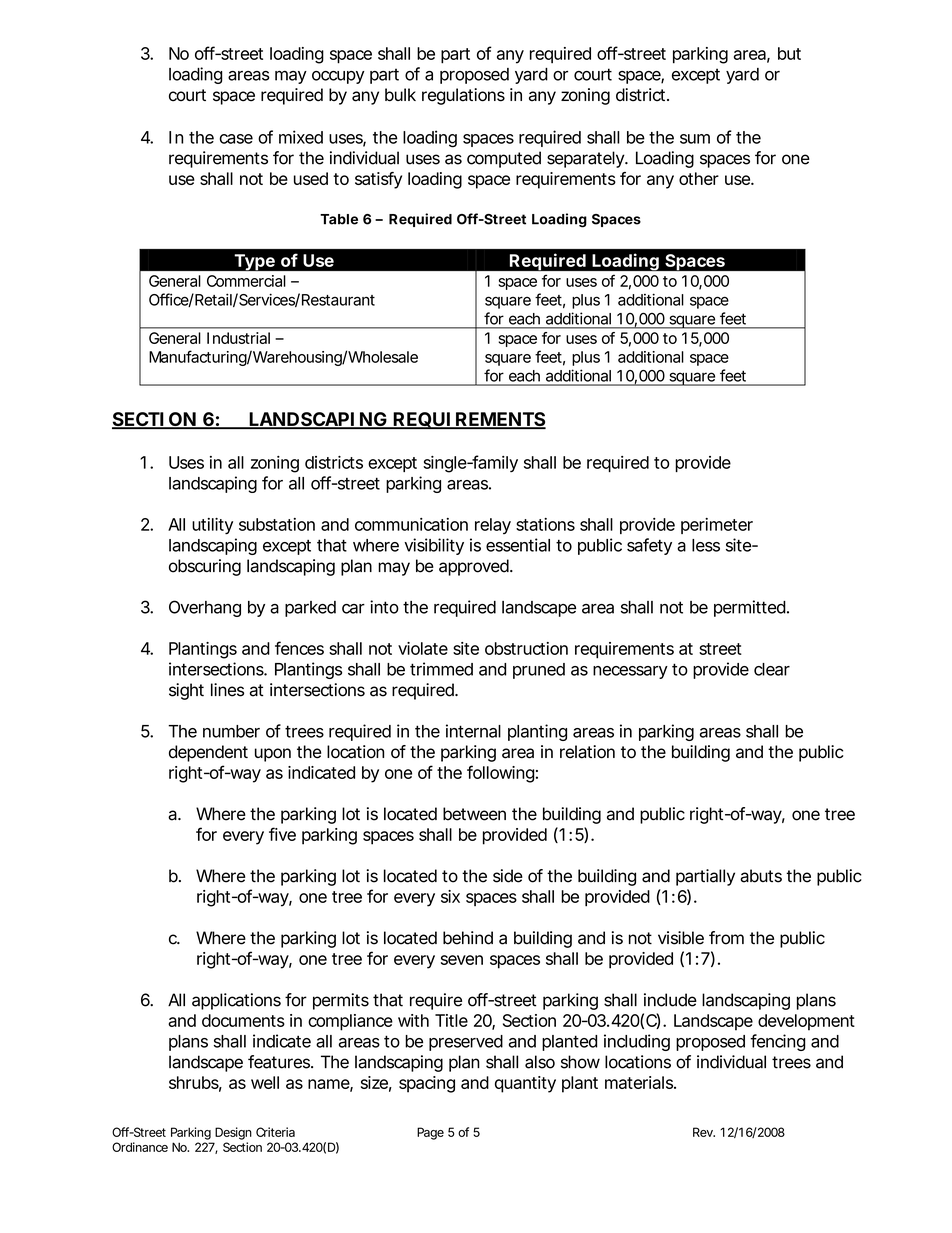 Image resolution: width=952 pixels, height=1233 pixels. Describe the element at coordinates (236, 139) in the screenshot. I see `case` at that location.
